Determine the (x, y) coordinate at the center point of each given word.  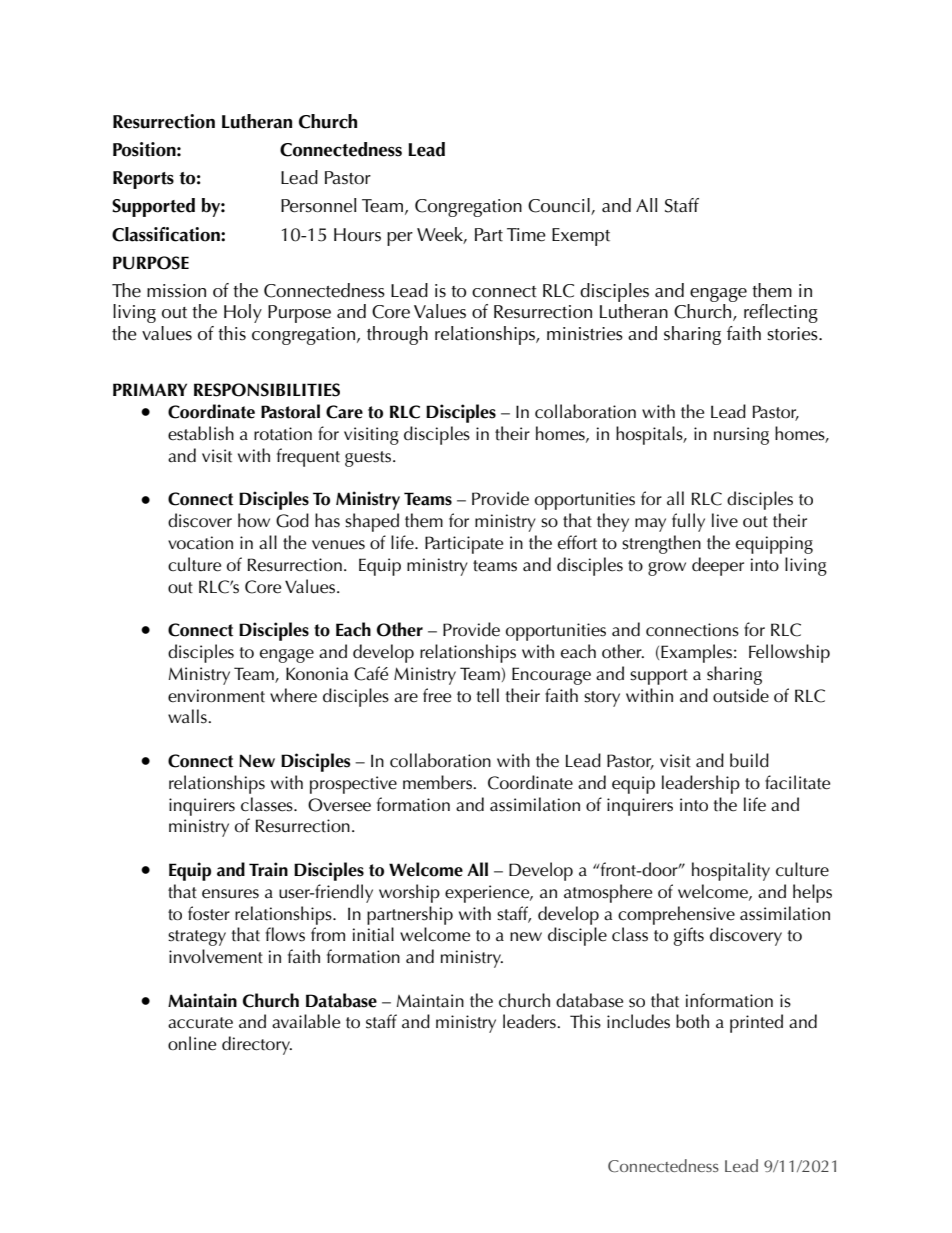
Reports (143, 180)
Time (526, 235)
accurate (200, 1023)
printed (756, 1023)
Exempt (581, 237)
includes (638, 1021)
